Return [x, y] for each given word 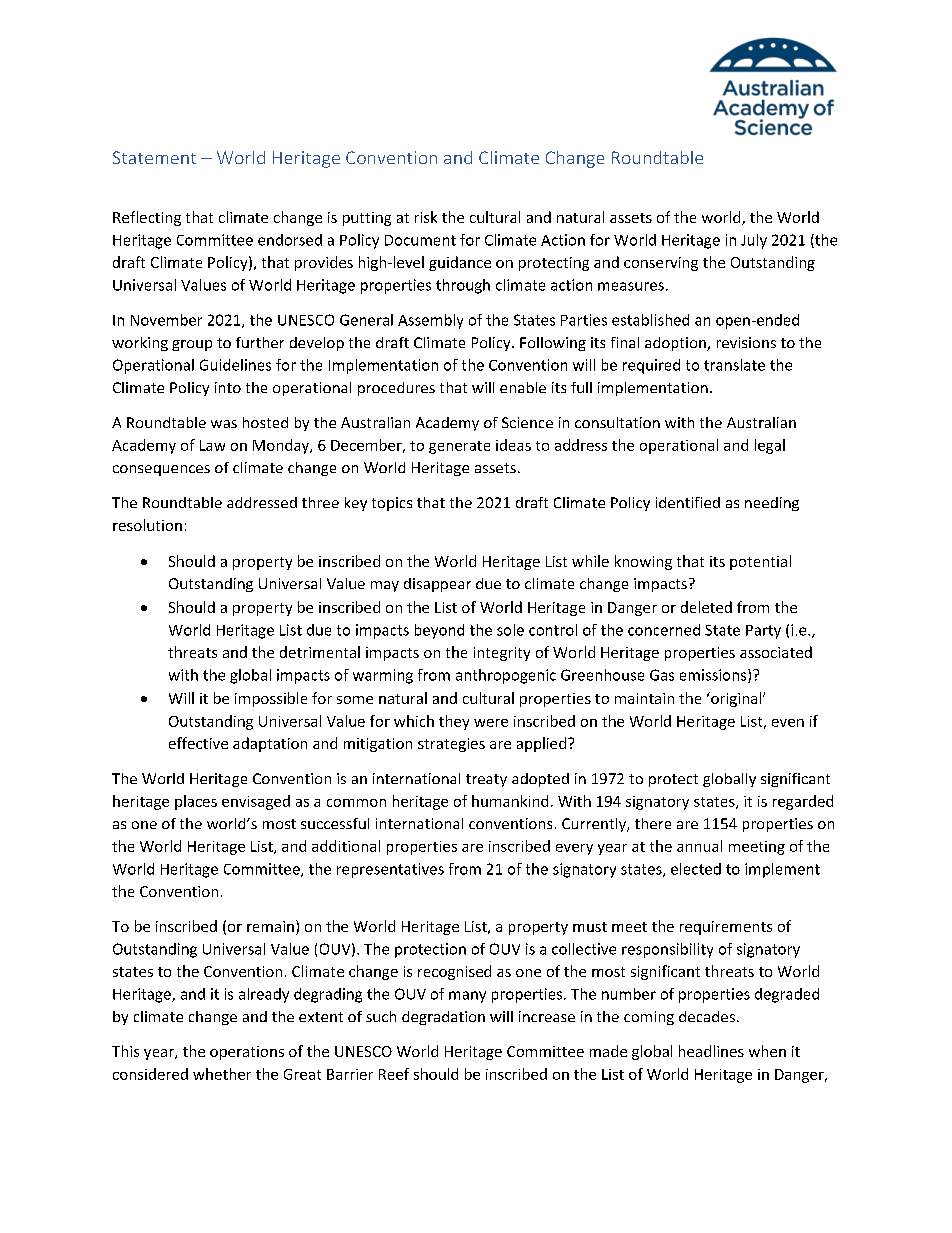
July [754, 241]
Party [763, 632]
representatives [390, 870]
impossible [271, 699]
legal [770, 446]
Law [212, 445]
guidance [460, 263]
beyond [439, 631]
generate [459, 447]
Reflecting [147, 218]
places [196, 802]
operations [247, 1053]
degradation [443, 1018]
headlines [711, 1051]
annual [699, 846]
